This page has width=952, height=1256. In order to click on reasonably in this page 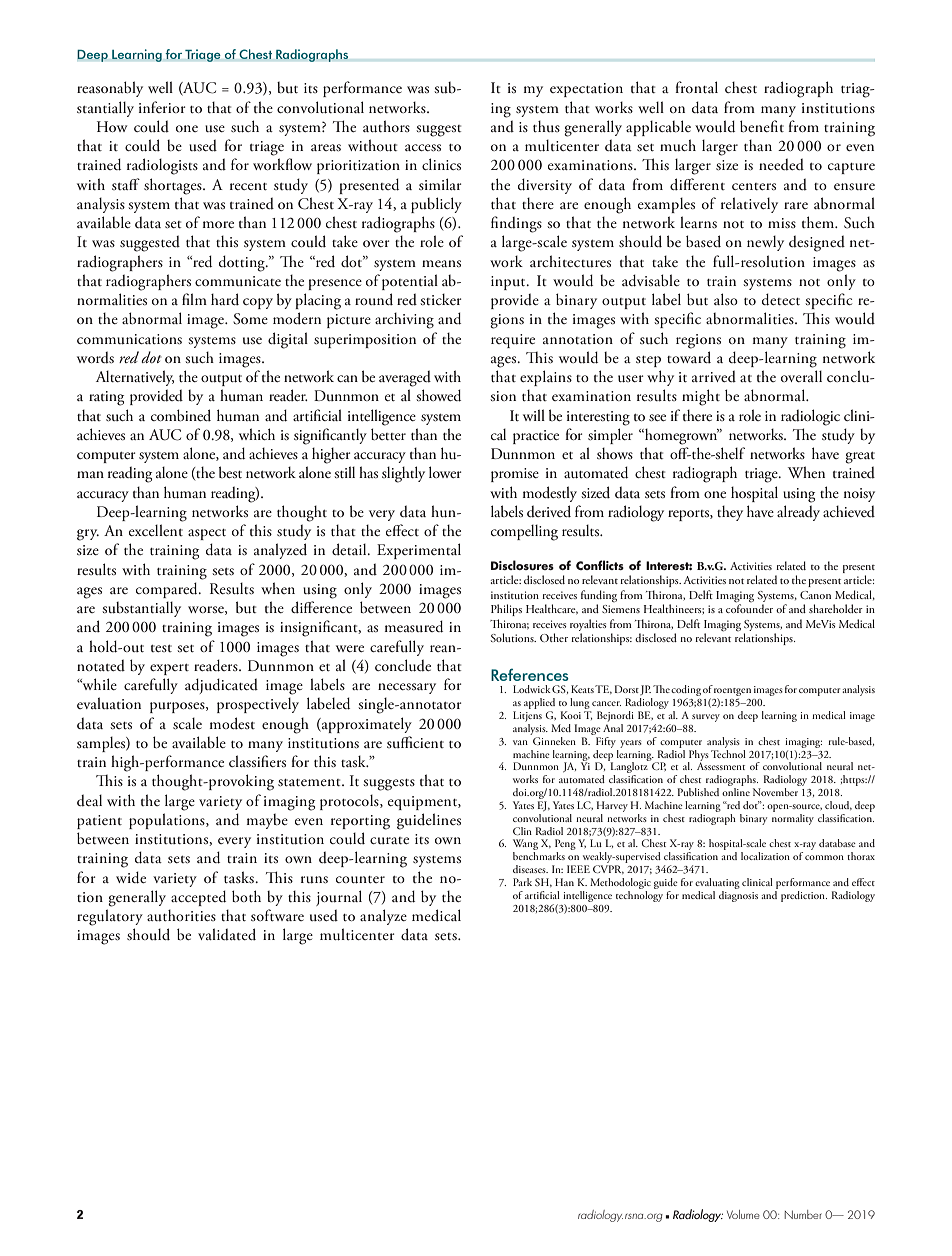, I will do `click(110, 89)`.
